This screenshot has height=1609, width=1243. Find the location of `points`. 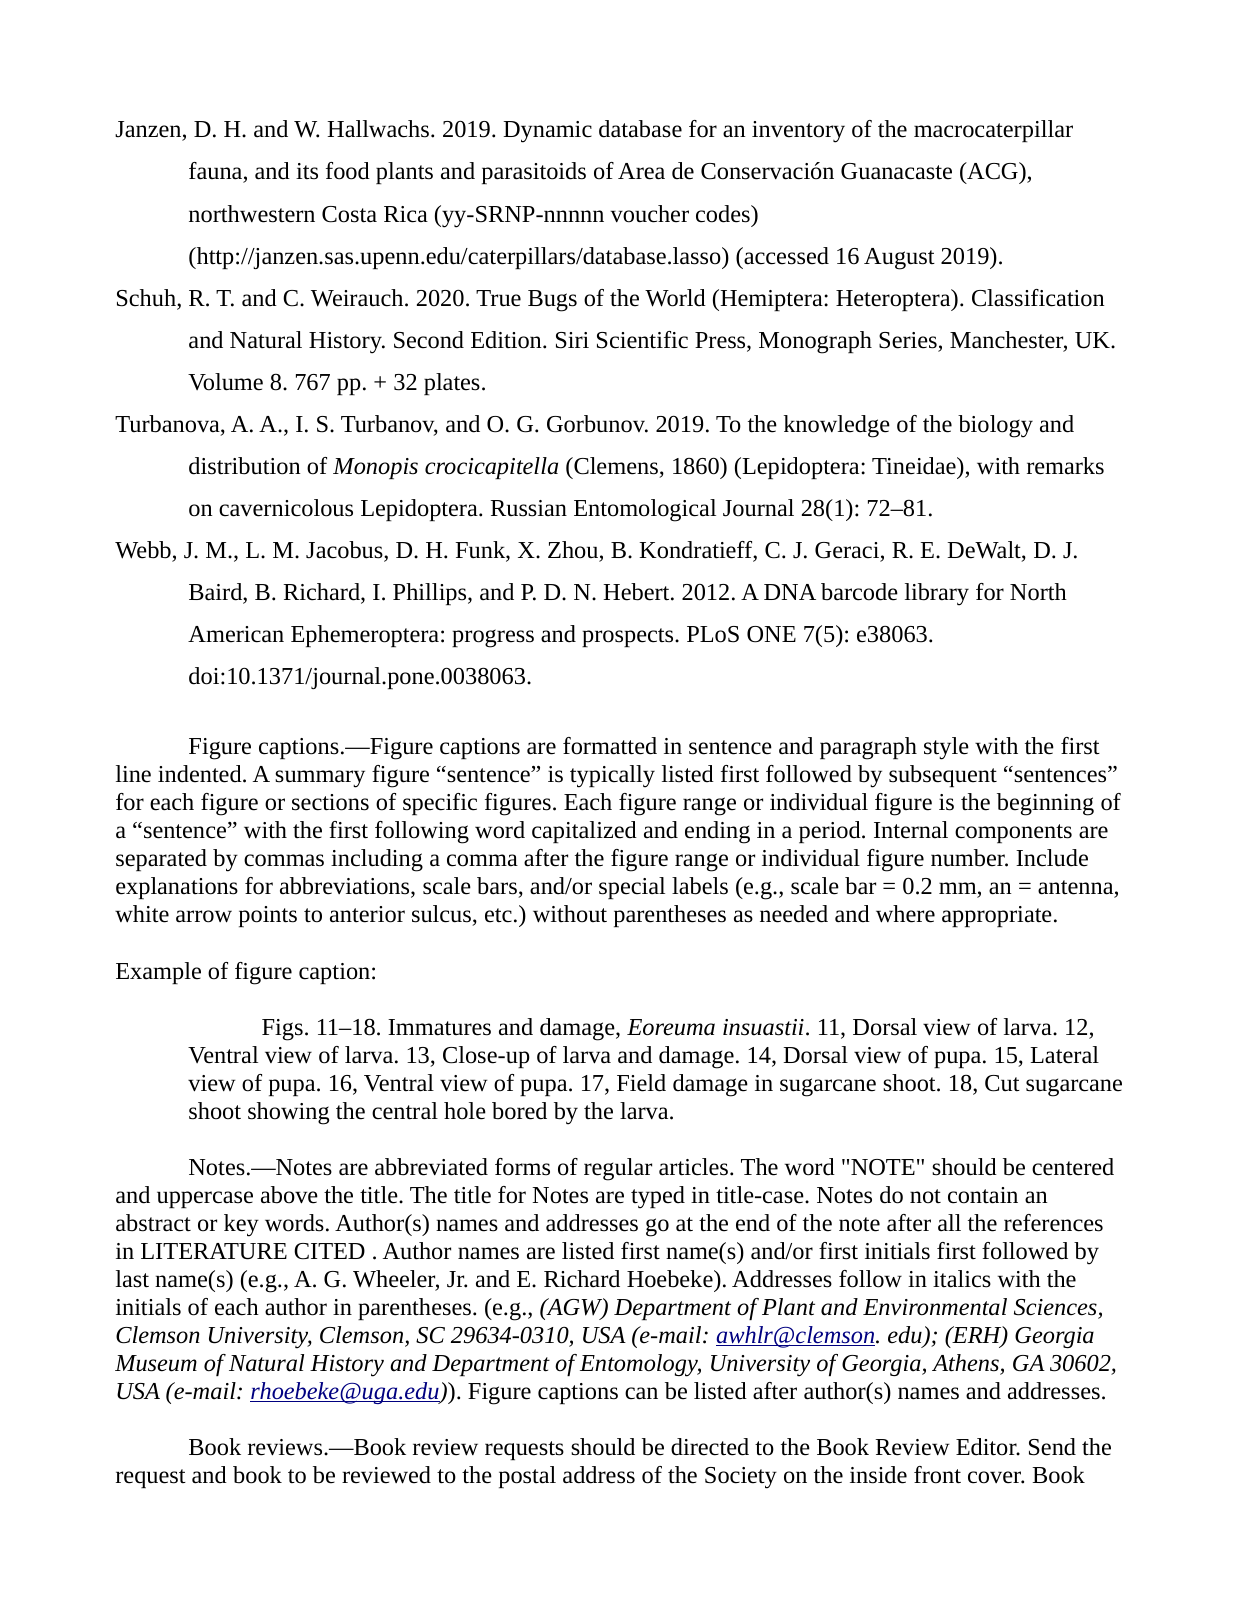

points is located at coordinates (268, 916).
